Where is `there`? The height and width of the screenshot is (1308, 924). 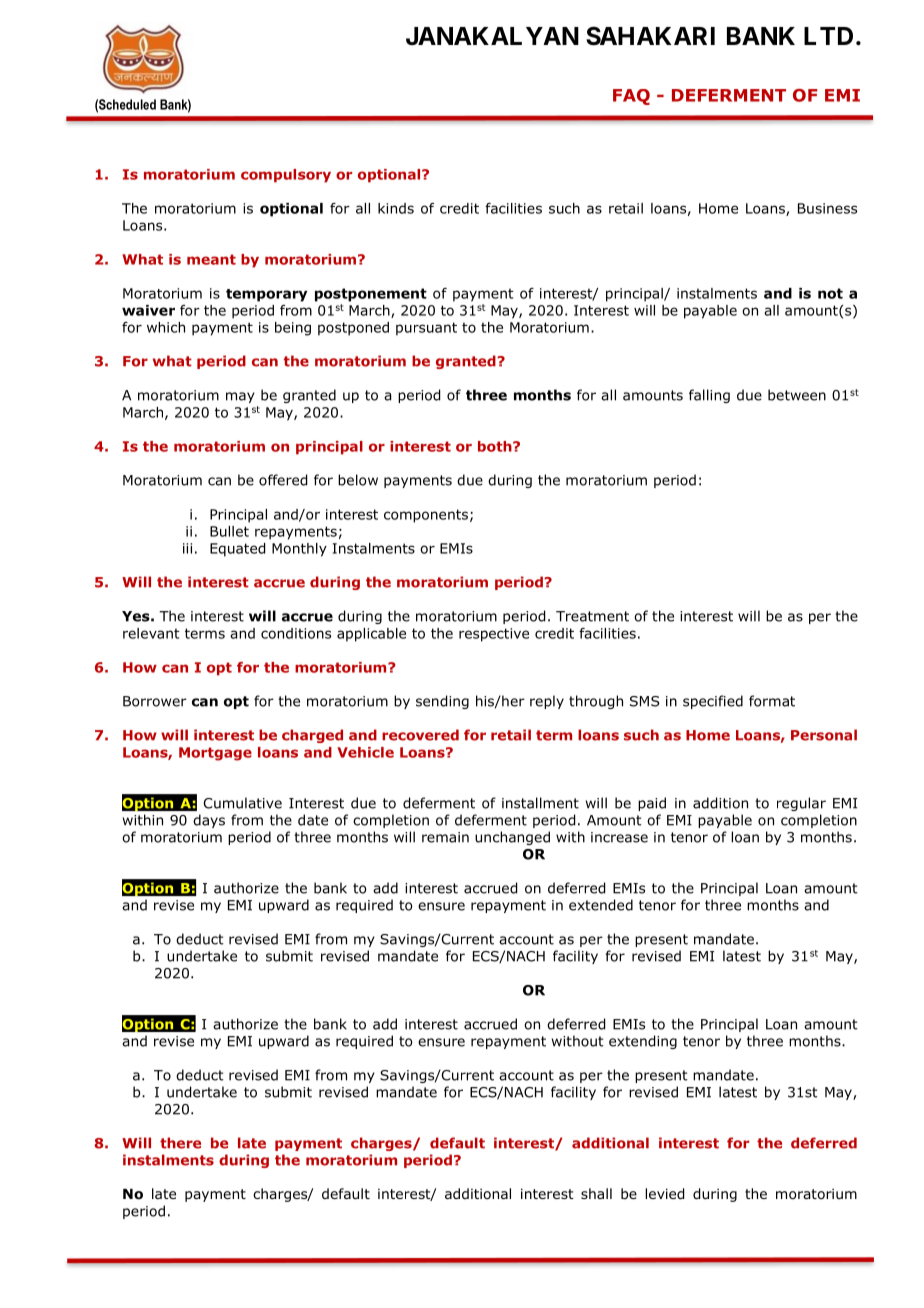 there is located at coordinates (180, 1143).
